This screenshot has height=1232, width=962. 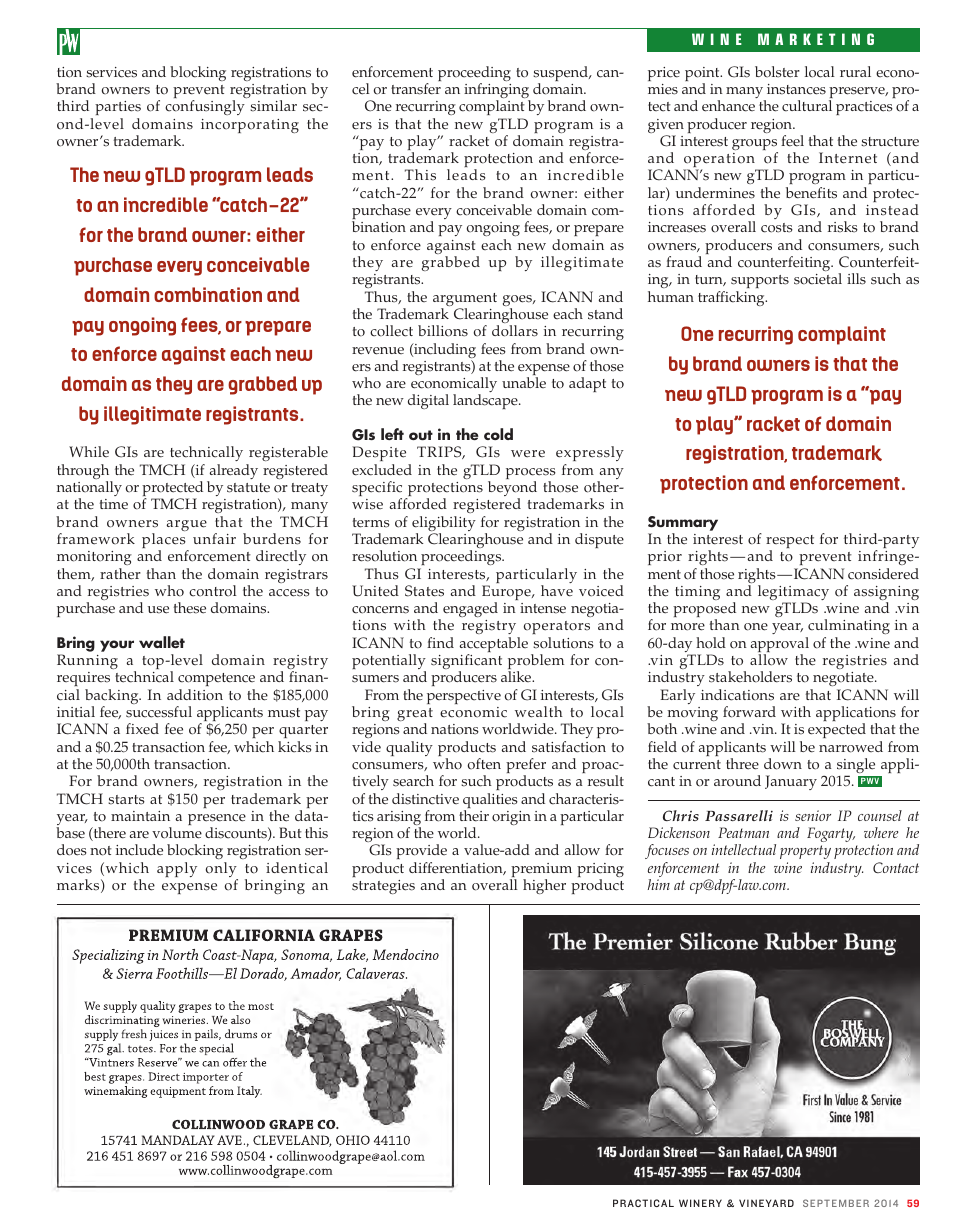 I want to click on these, so click(x=190, y=608).
